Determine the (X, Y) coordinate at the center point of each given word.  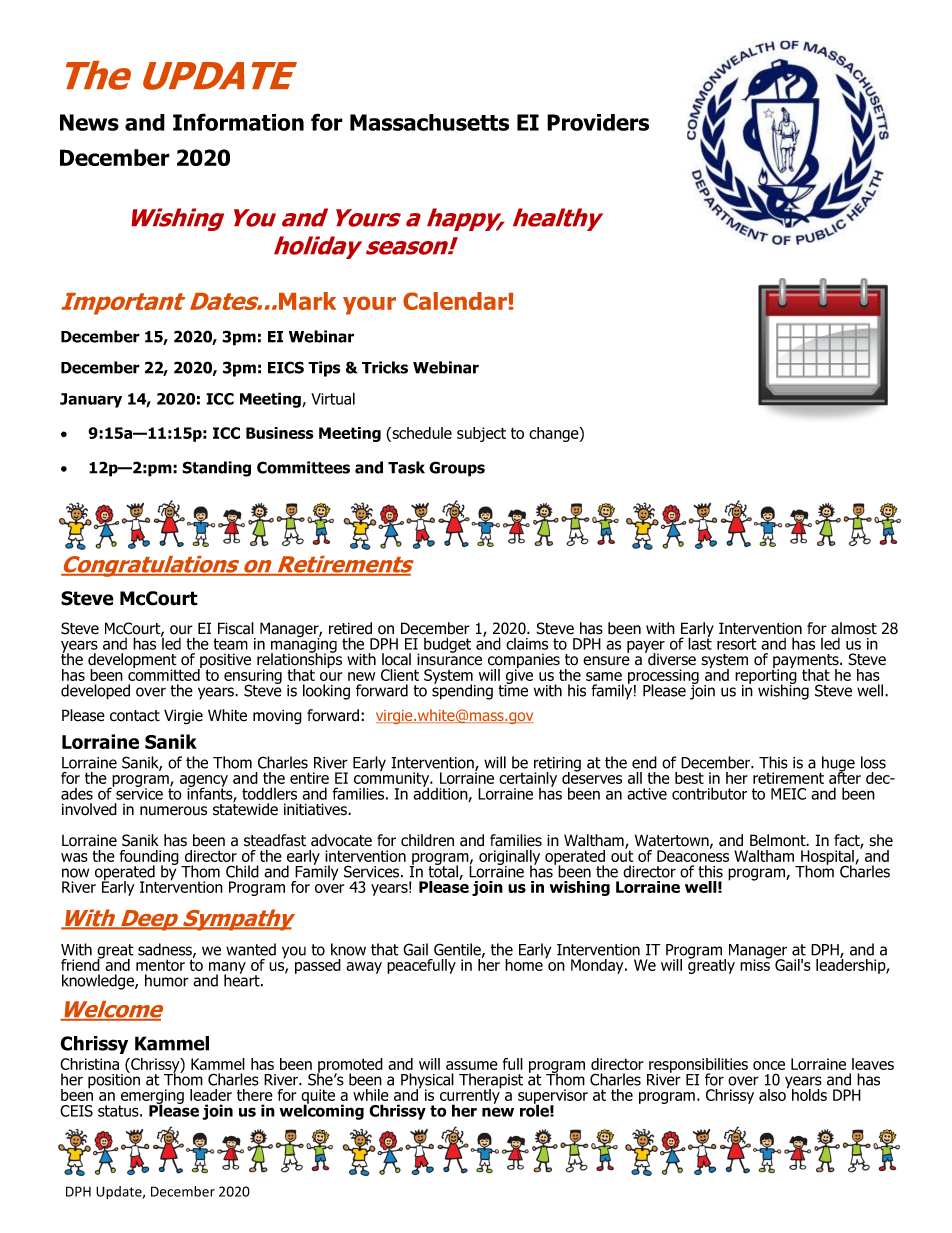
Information (238, 122)
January (91, 400)
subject (481, 434)
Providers (598, 122)
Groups (457, 469)
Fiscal (236, 628)
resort (737, 644)
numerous (173, 811)
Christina (89, 1064)
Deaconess (693, 855)
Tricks (385, 367)
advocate (341, 840)
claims (527, 644)
